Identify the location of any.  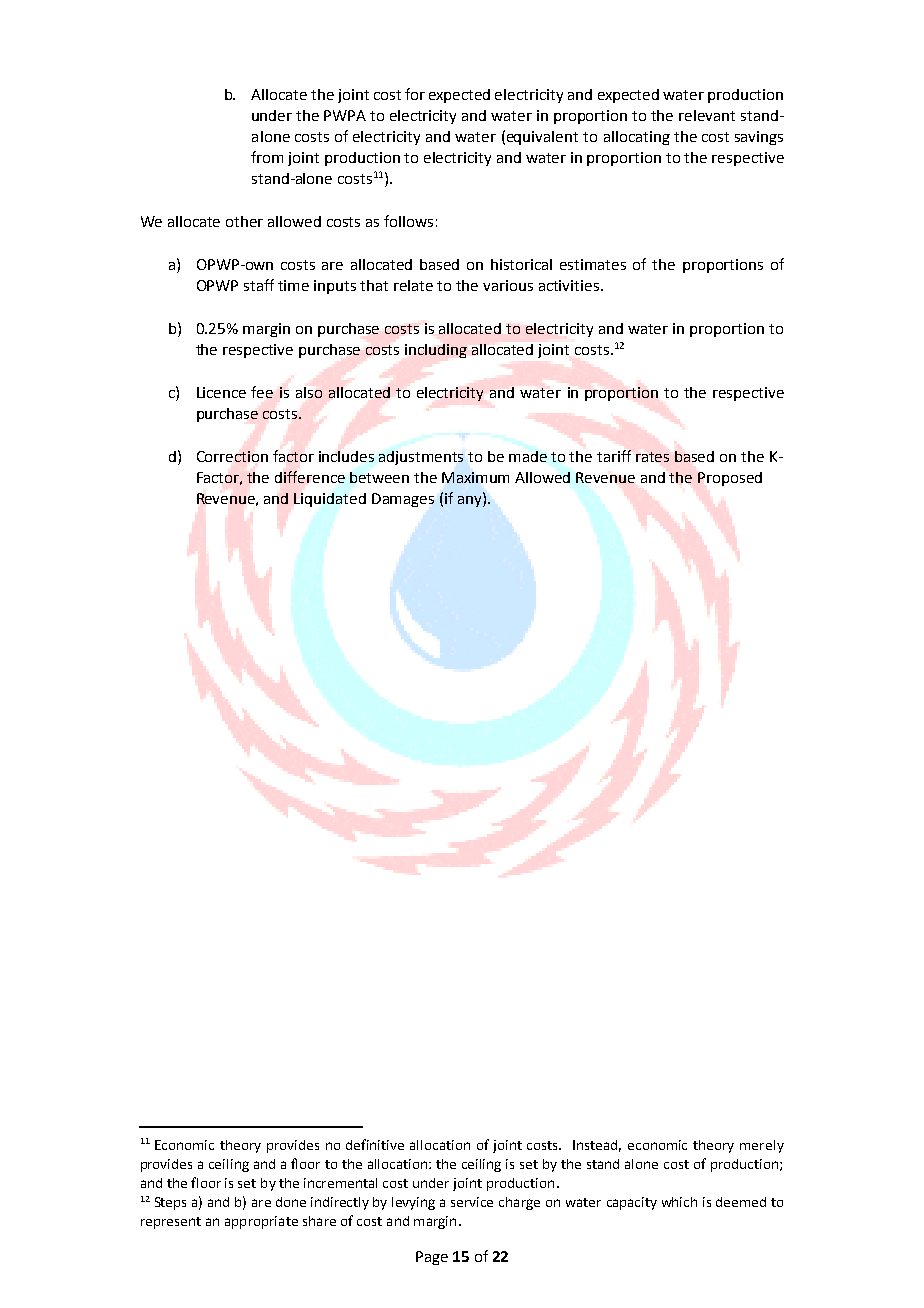
(471, 500).
